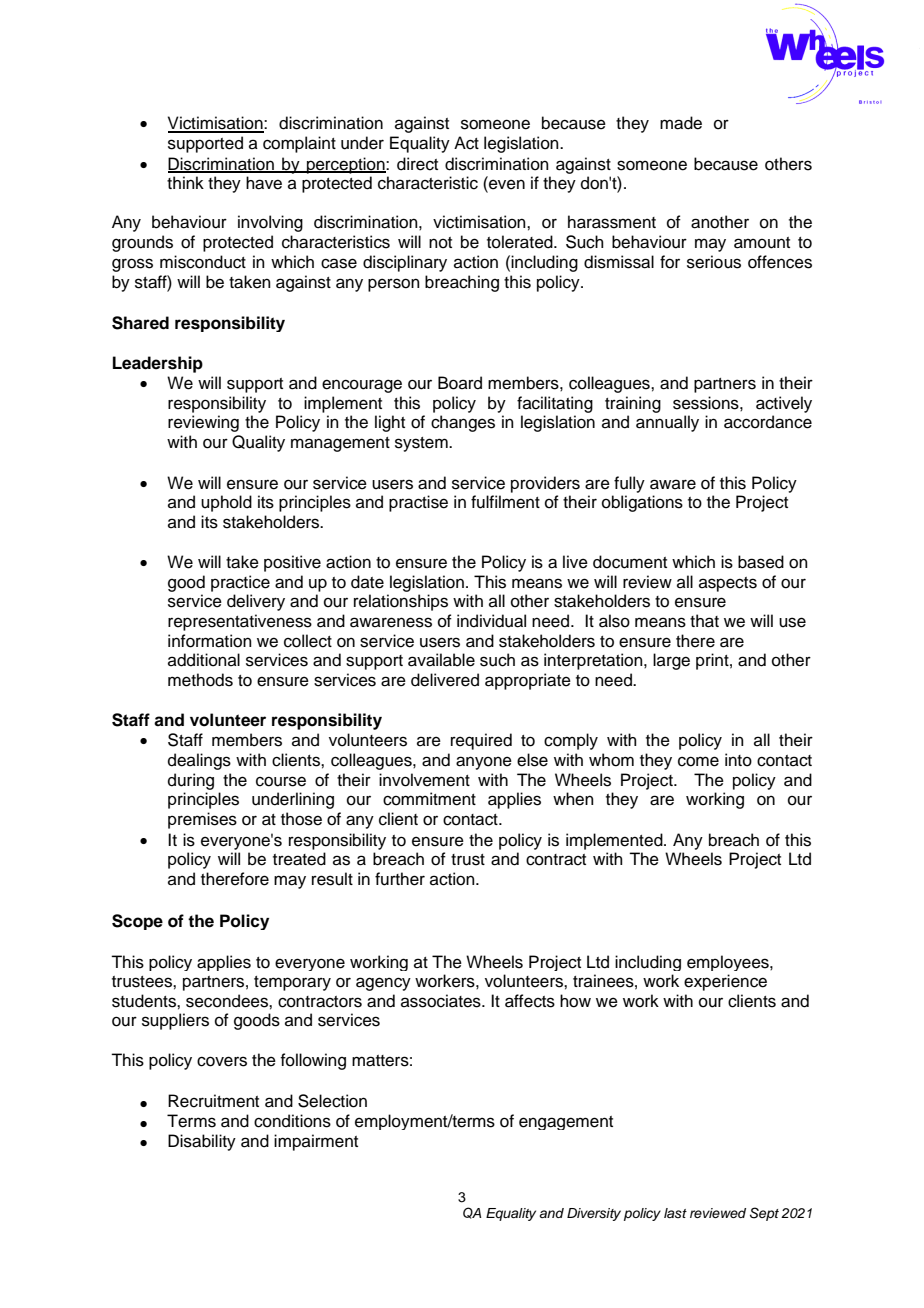  What do you see at coordinates (417, 164) in the screenshot?
I see `direct` at bounding box center [417, 164].
